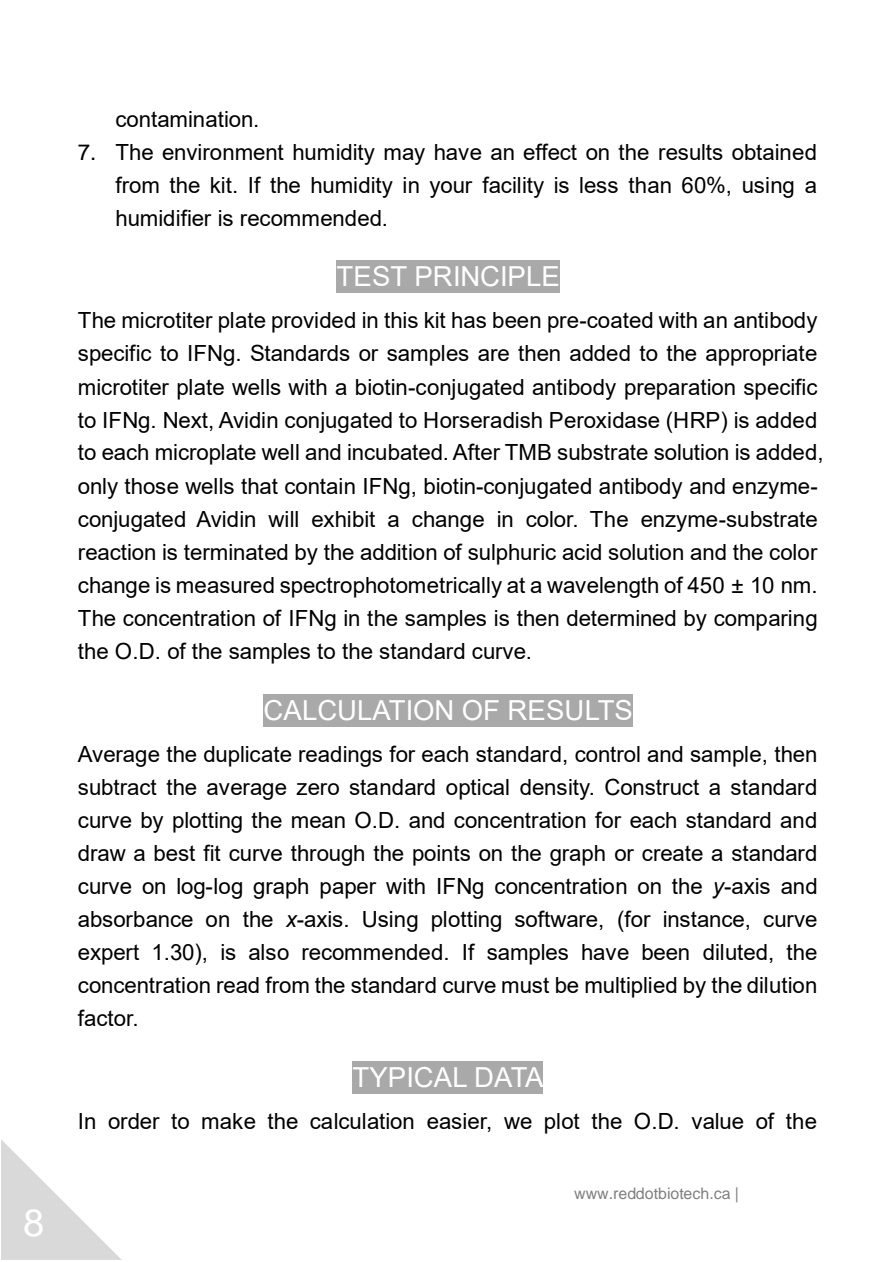  Describe the element at coordinates (398, 552) in the screenshot. I see `addition` at that location.
